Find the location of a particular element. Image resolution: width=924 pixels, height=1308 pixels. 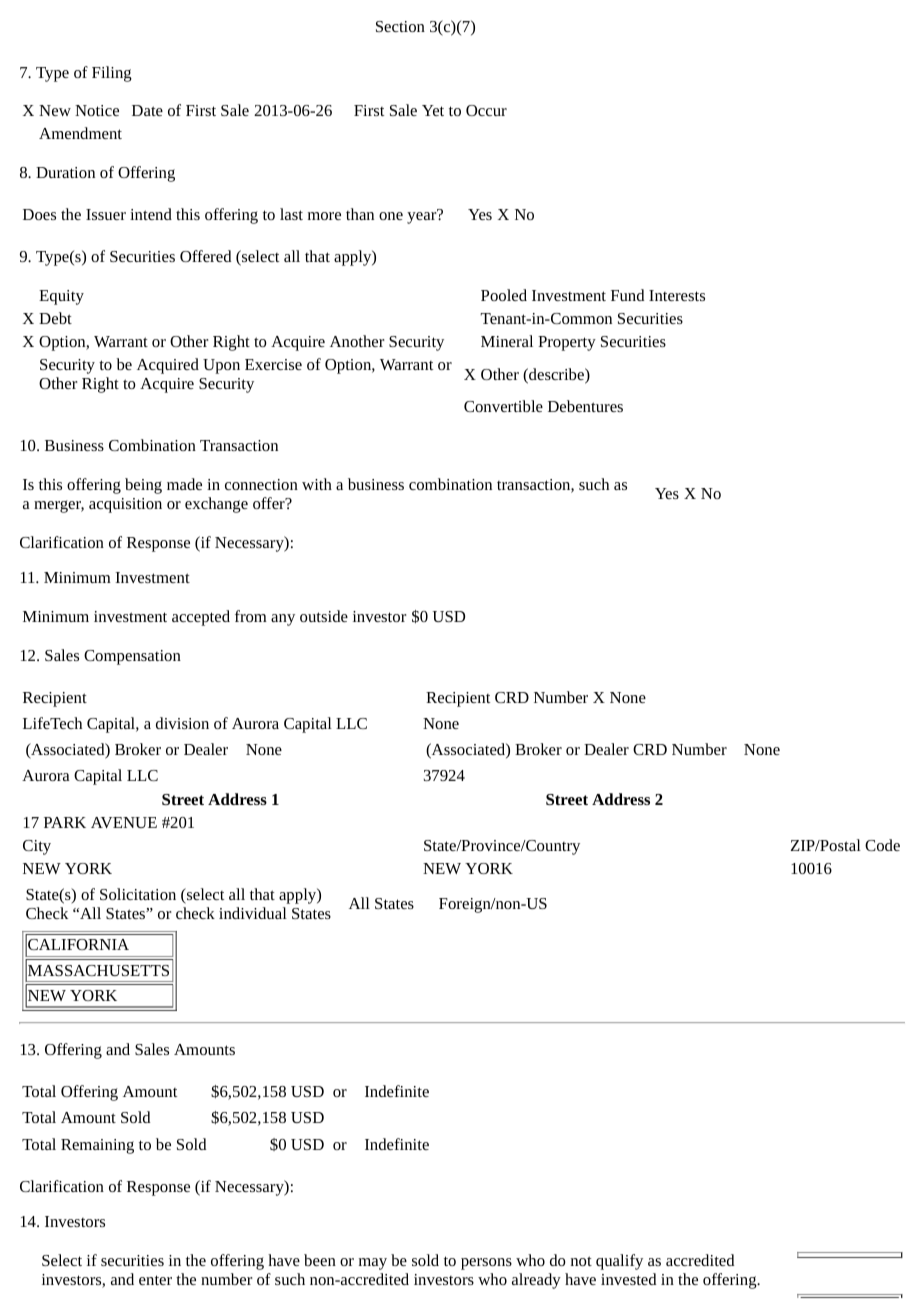

Solicitation is located at coordinates (138, 894).
